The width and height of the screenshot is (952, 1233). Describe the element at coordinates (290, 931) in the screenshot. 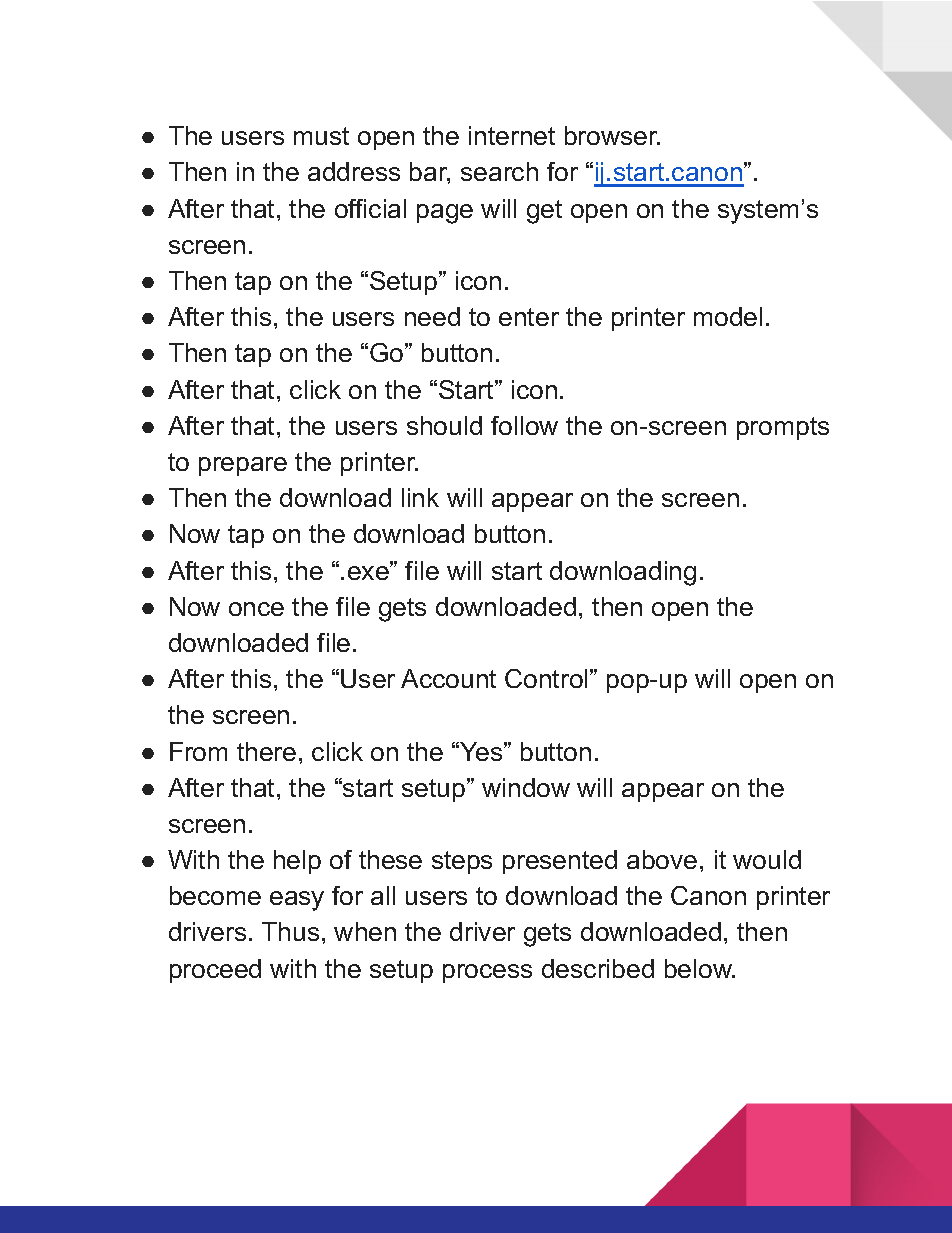

I see `Thus` at that location.
